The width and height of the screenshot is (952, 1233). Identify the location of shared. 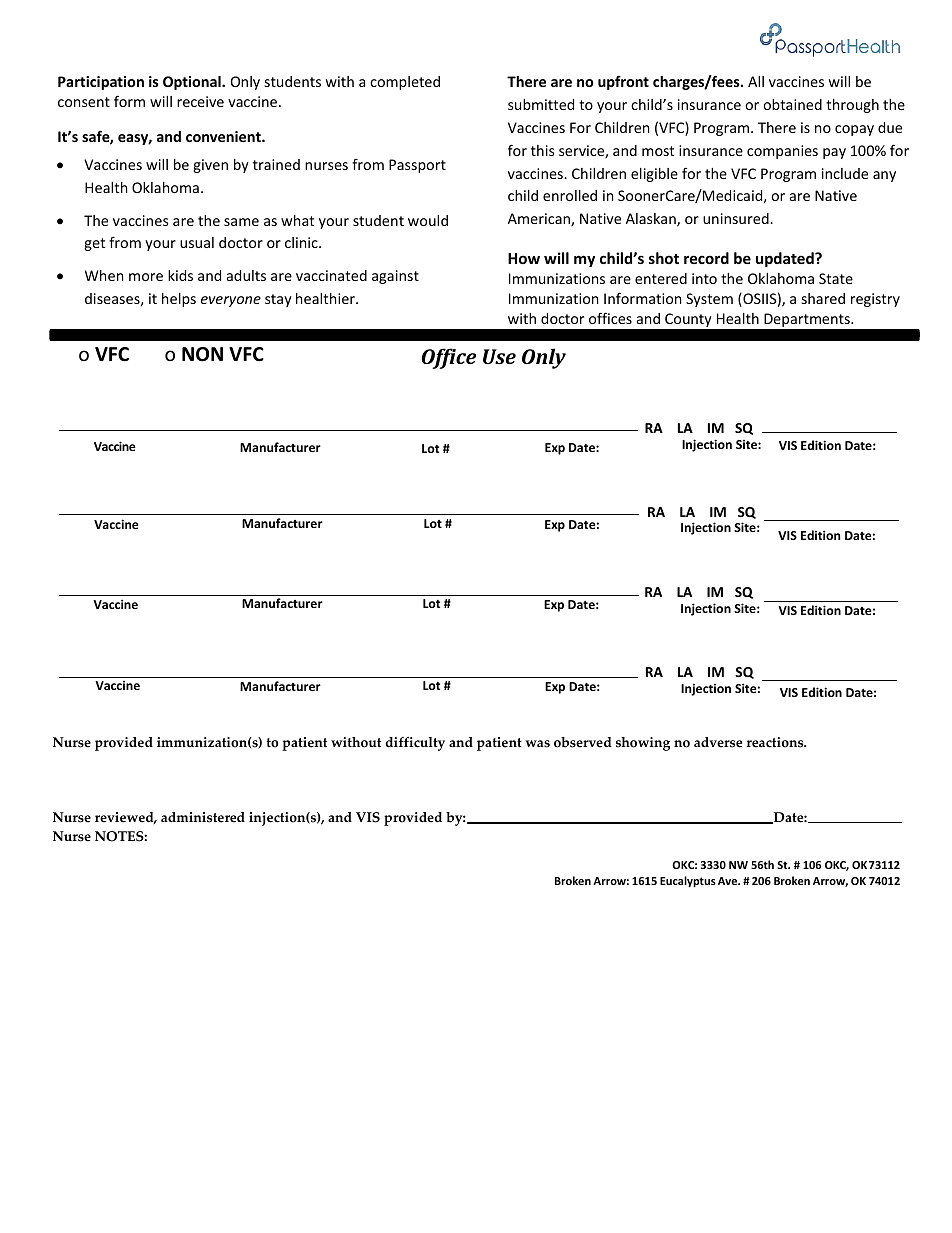
(823, 298).
